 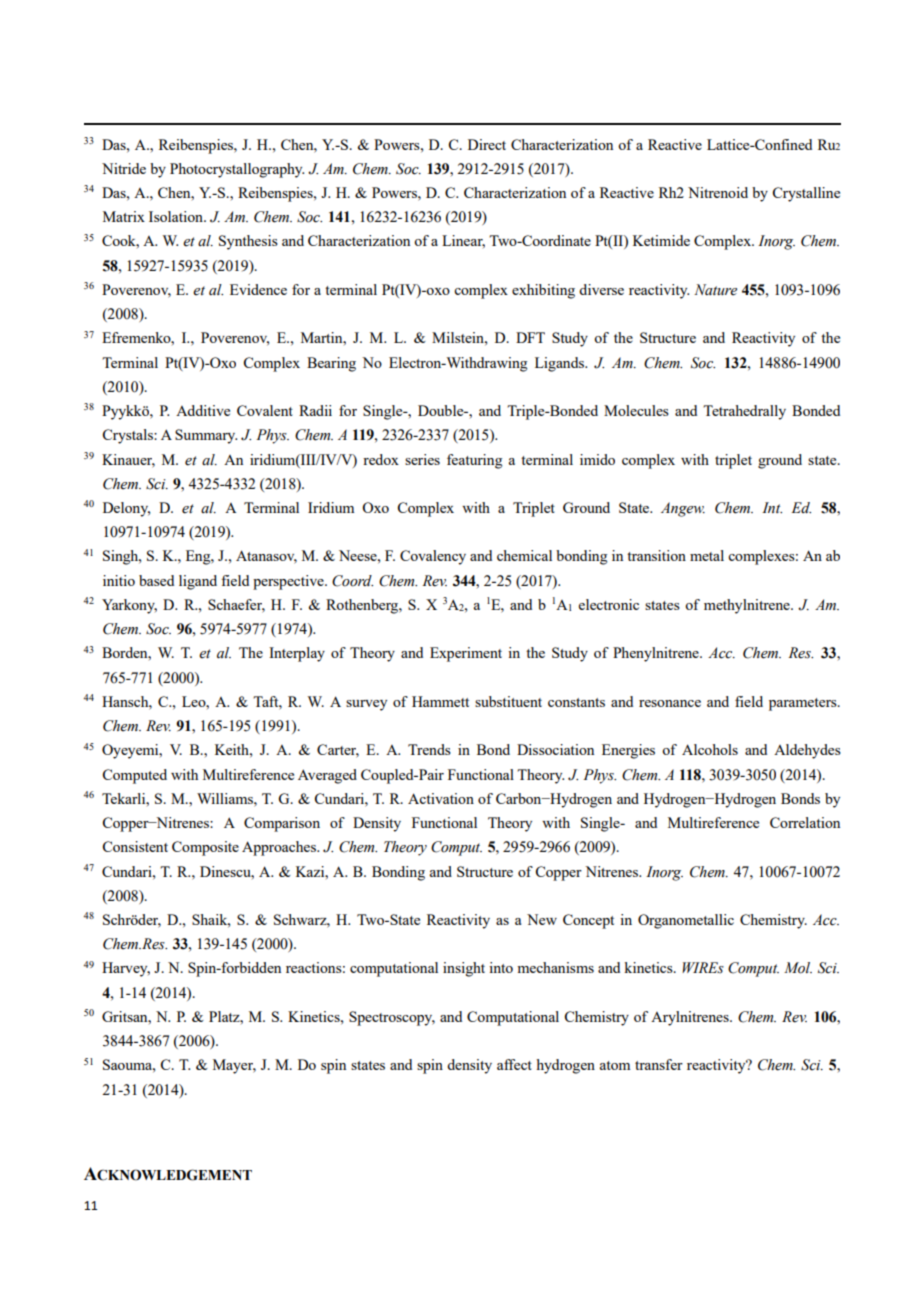 What do you see at coordinates (487, 144) in the document?
I see `Direct` at bounding box center [487, 144].
